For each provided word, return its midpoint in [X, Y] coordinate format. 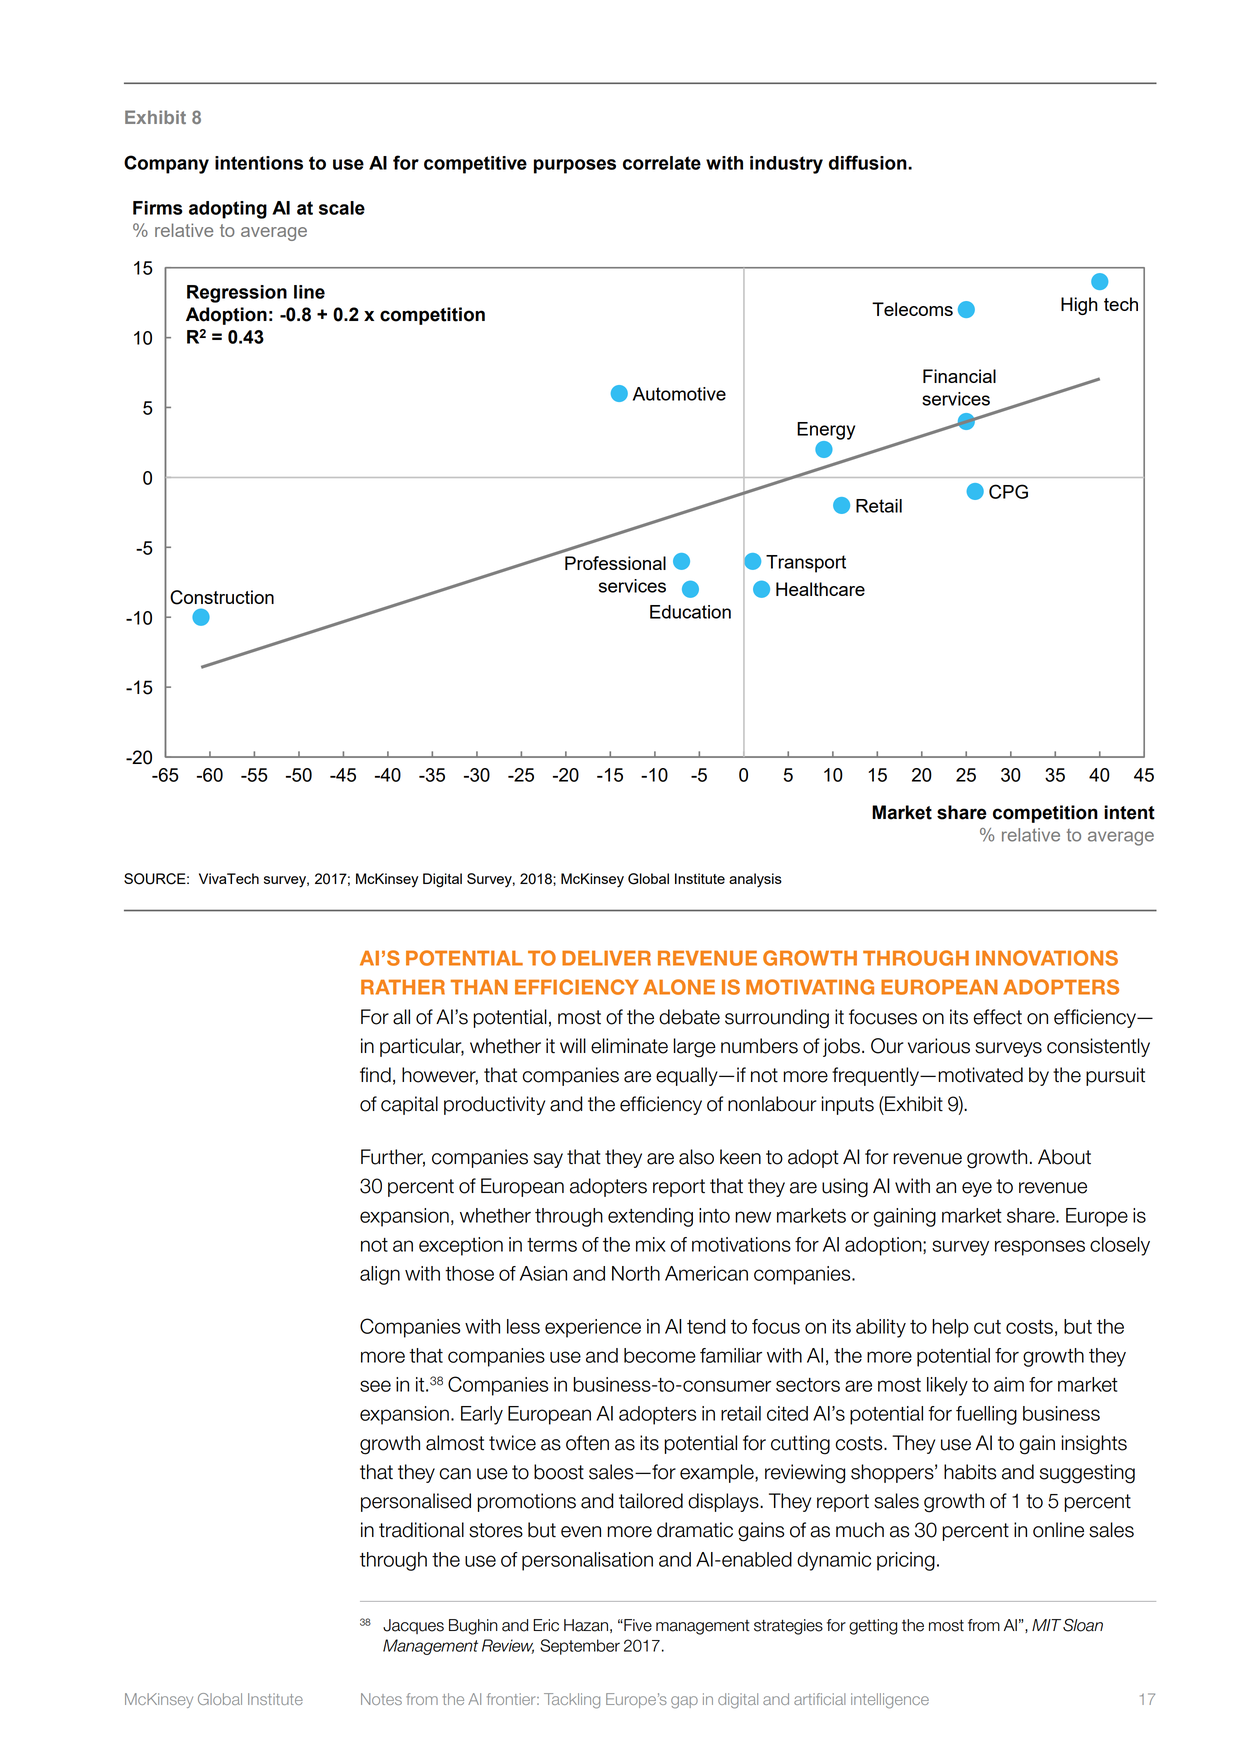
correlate [662, 163]
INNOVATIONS [1047, 958]
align [380, 1275]
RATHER [403, 987]
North [636, 1273]
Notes [381, 1699]
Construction [222, 597]
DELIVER [606, 958]
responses [1040, 1248]
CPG [1008, 491]
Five [637, 1625]
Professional [615, 563]
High [1079, 306]
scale [342, 208]
